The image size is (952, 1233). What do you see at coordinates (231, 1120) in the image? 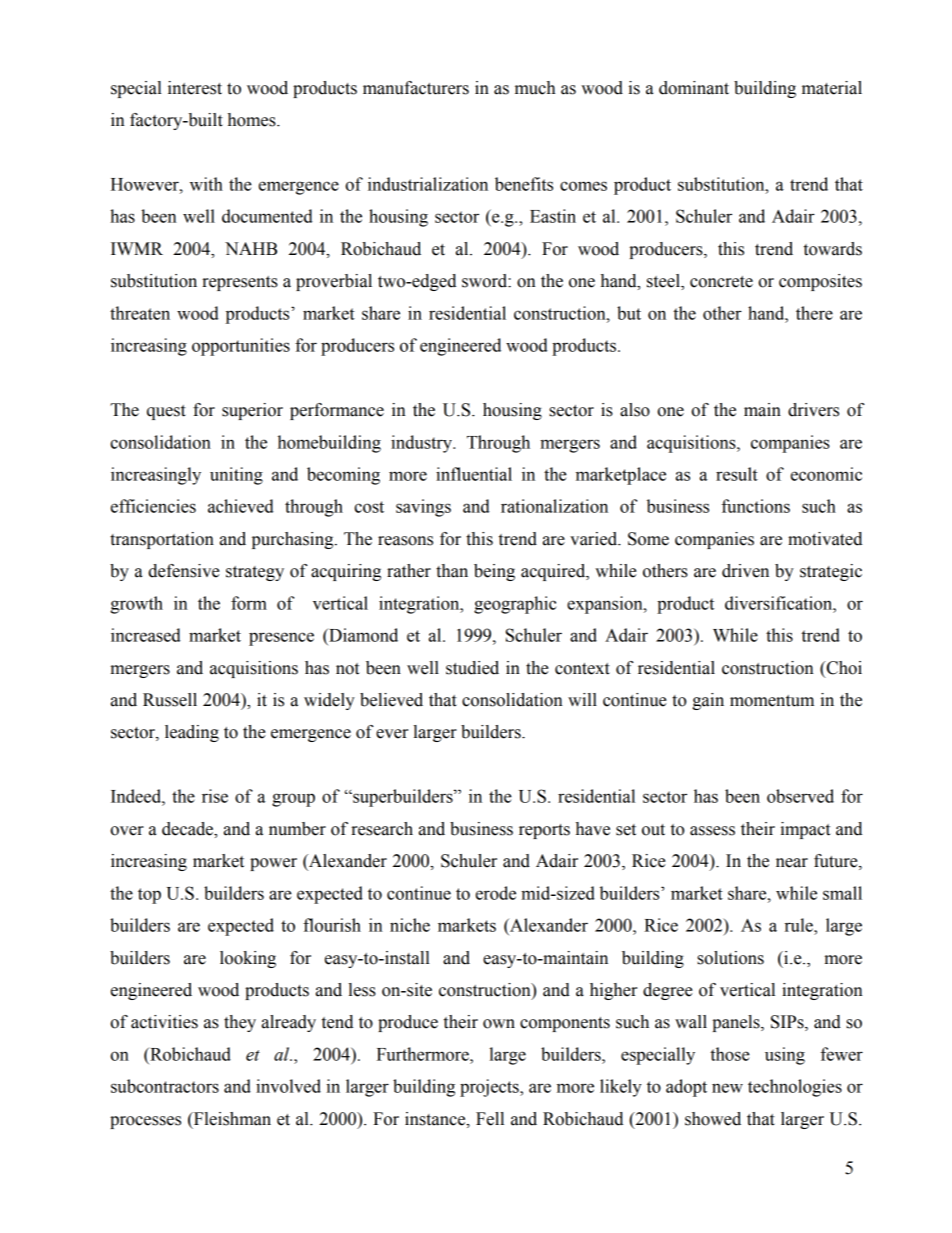
I see `Fleishman` at bounding box center [231, 1120].
